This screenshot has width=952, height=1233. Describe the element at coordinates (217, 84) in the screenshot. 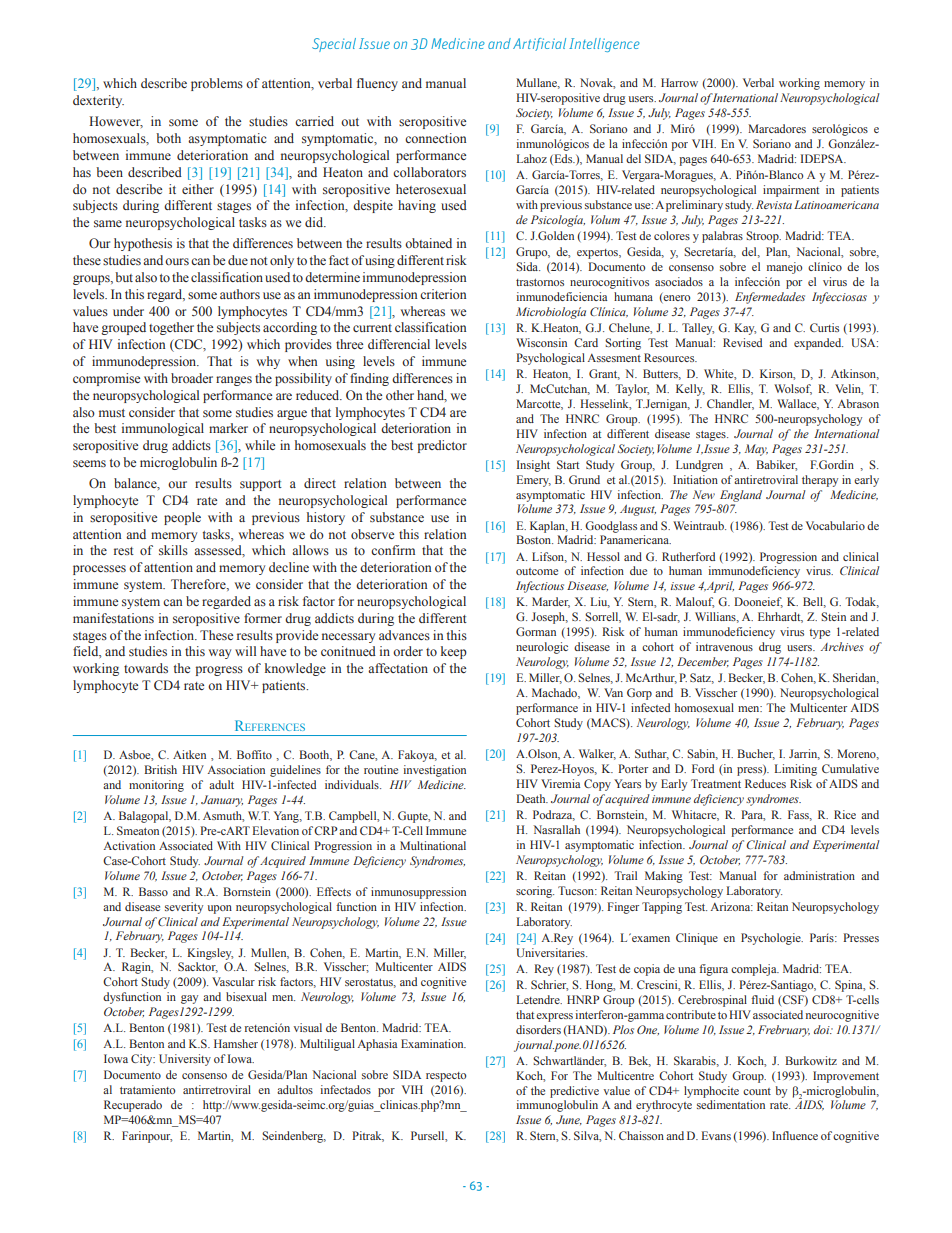

I see `problems` at that location.
